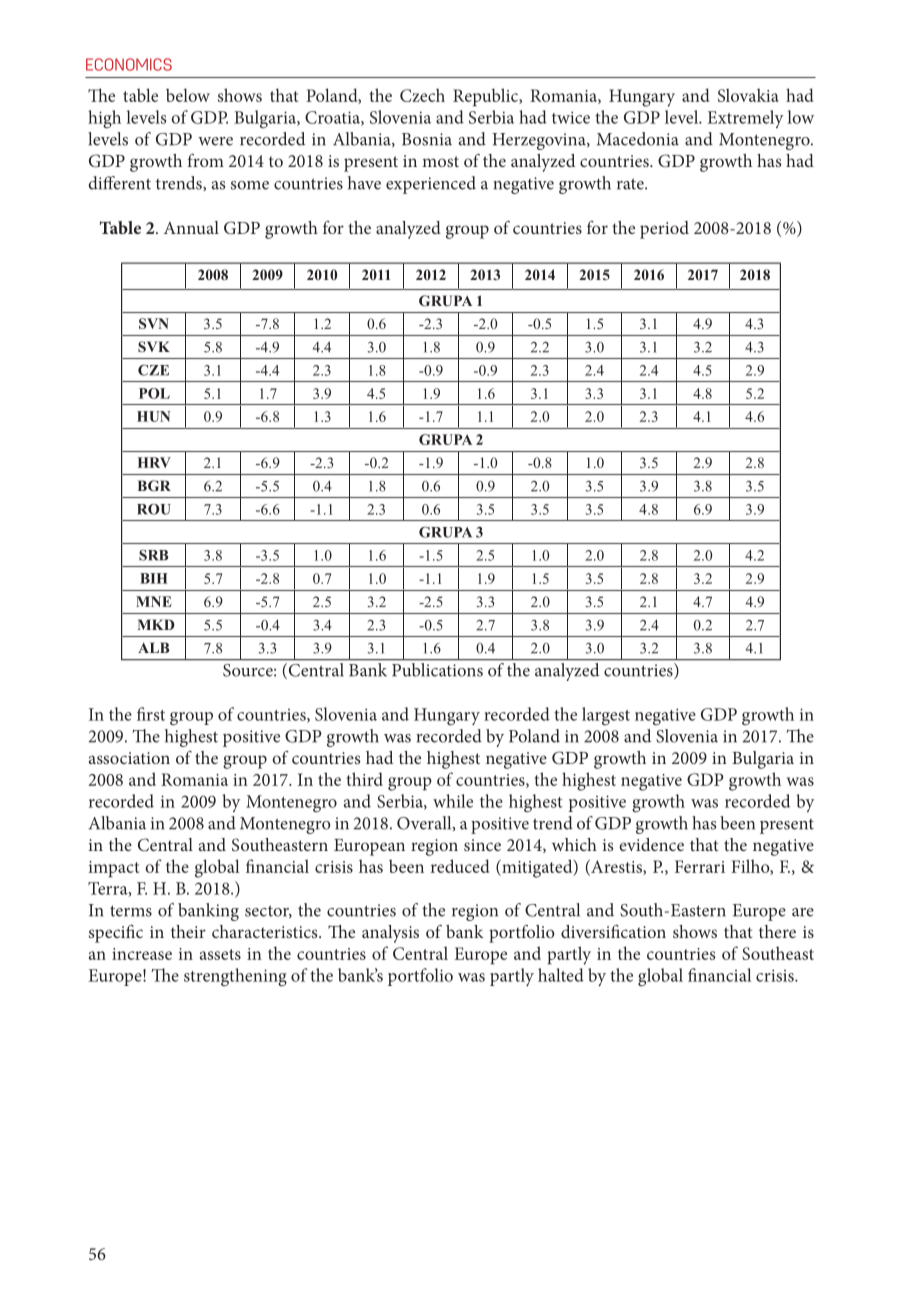  What do you see at coordinates (748, 95) in the page?
I see `Slovakia` at bounding box center [748, 95].
